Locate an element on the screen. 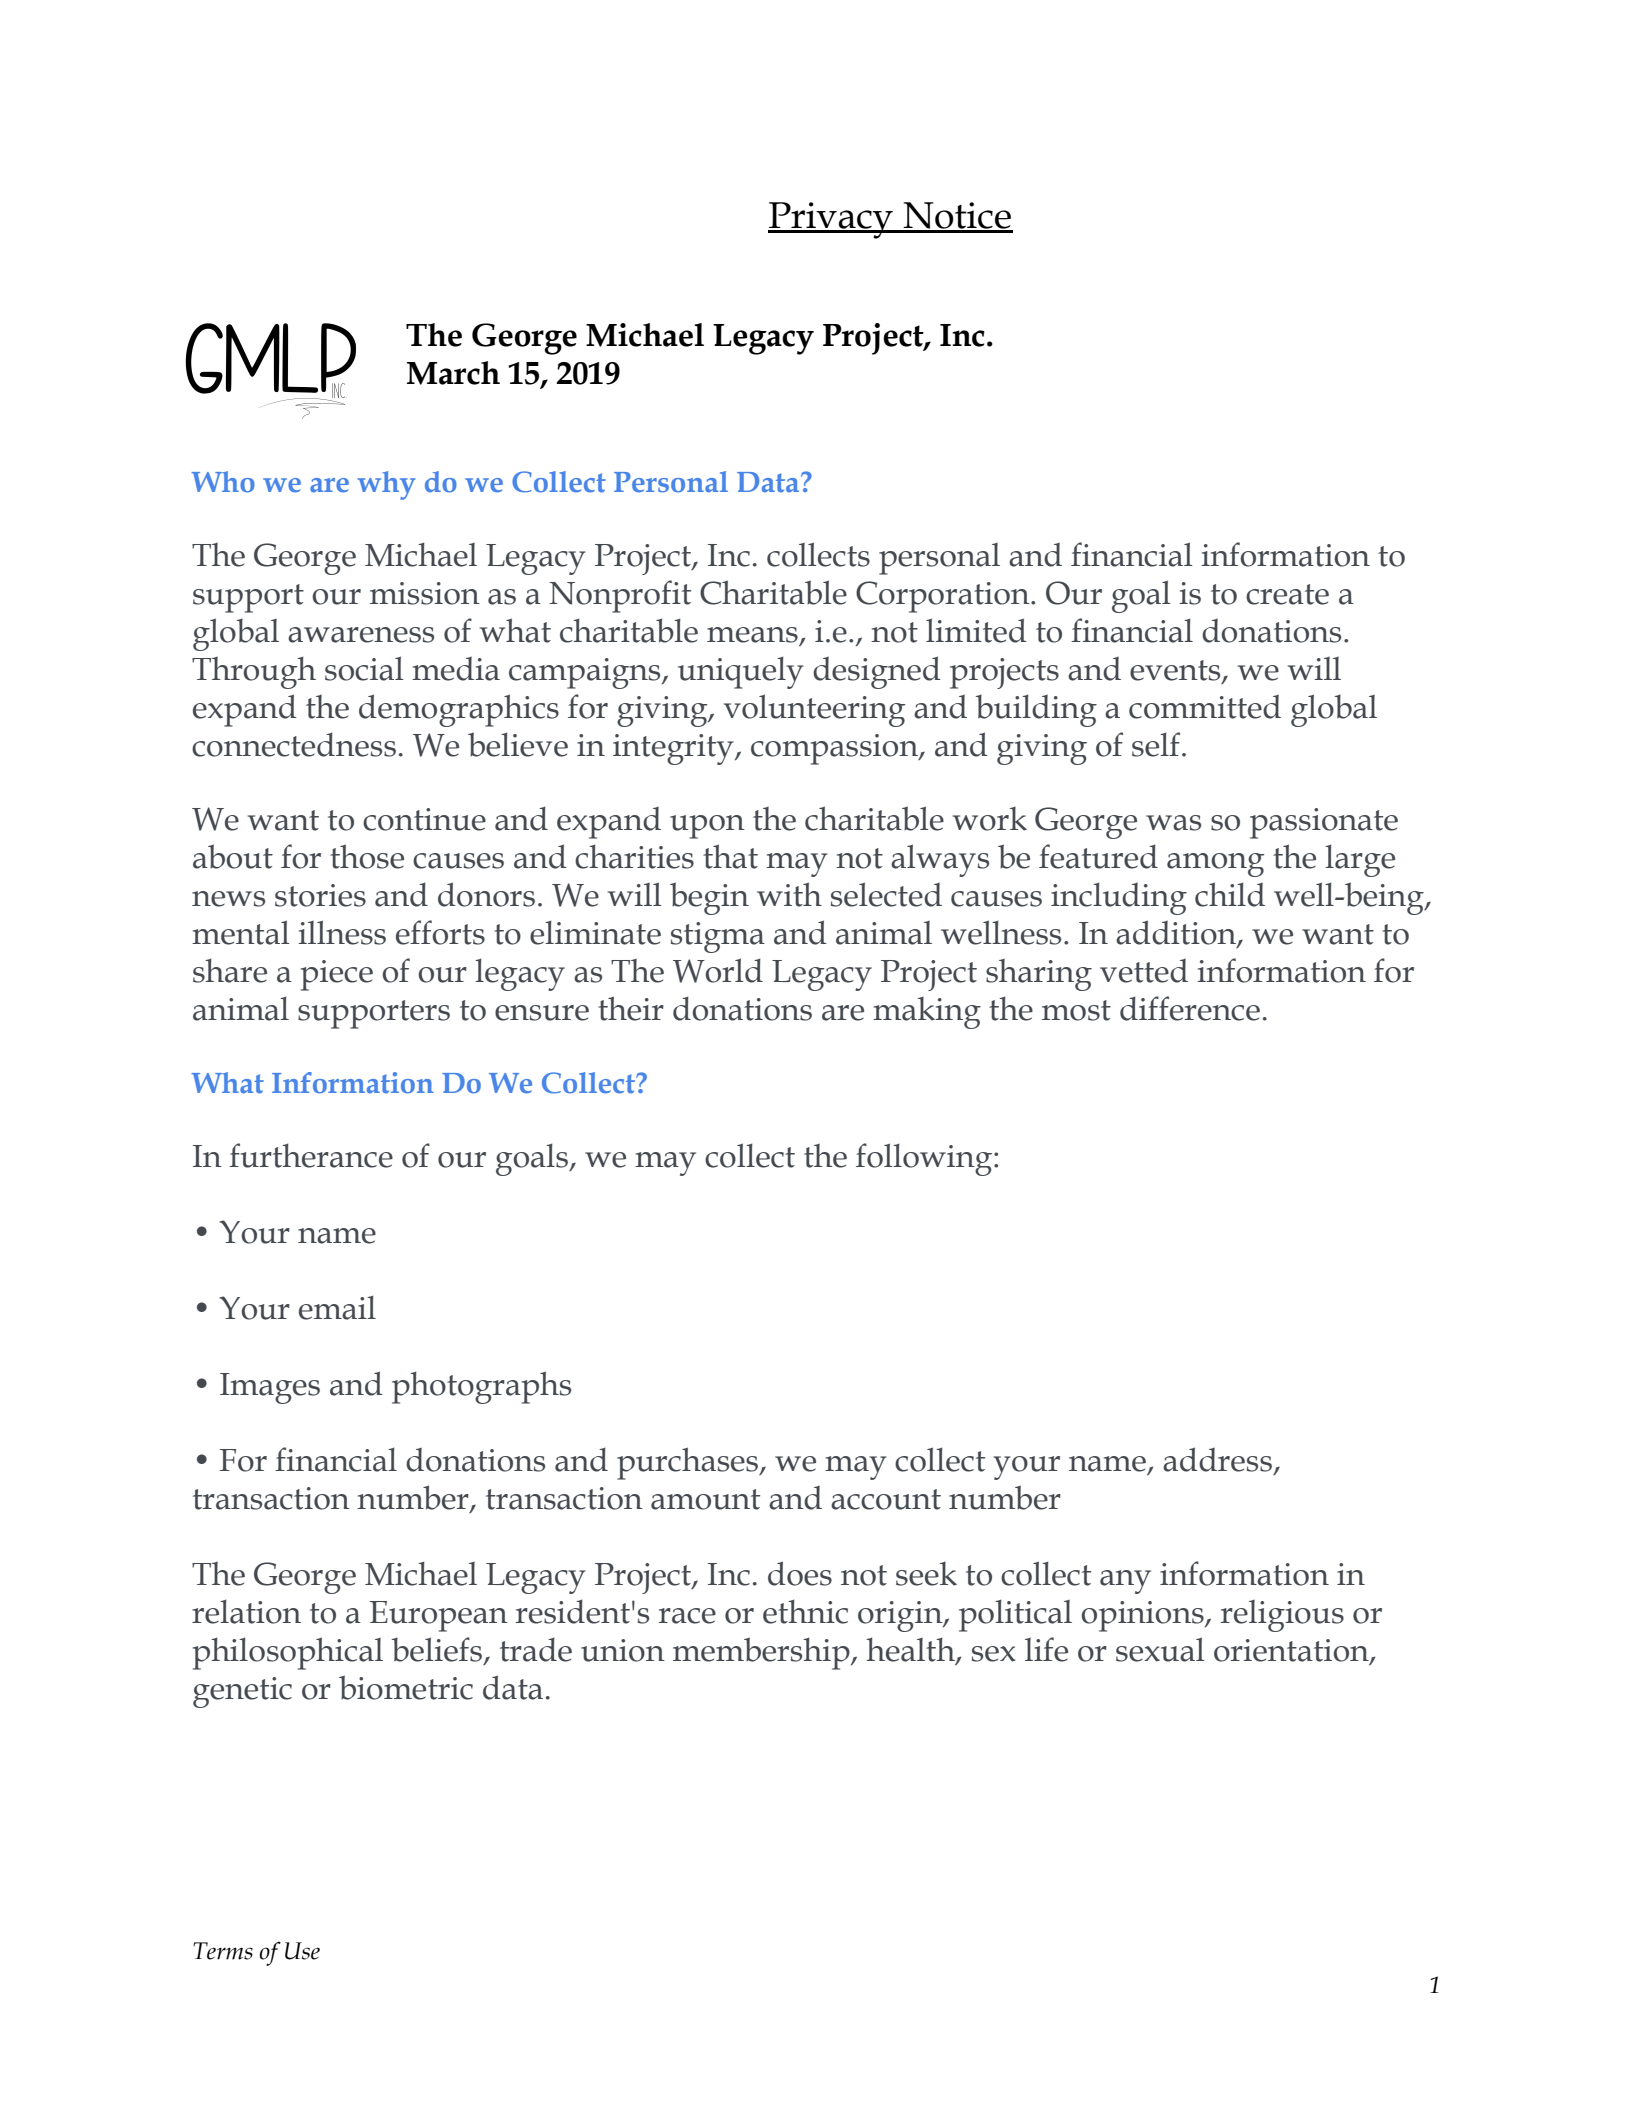 This screenshot has height=2113, width=1633. address is located at coordinates (1217, 1459).
